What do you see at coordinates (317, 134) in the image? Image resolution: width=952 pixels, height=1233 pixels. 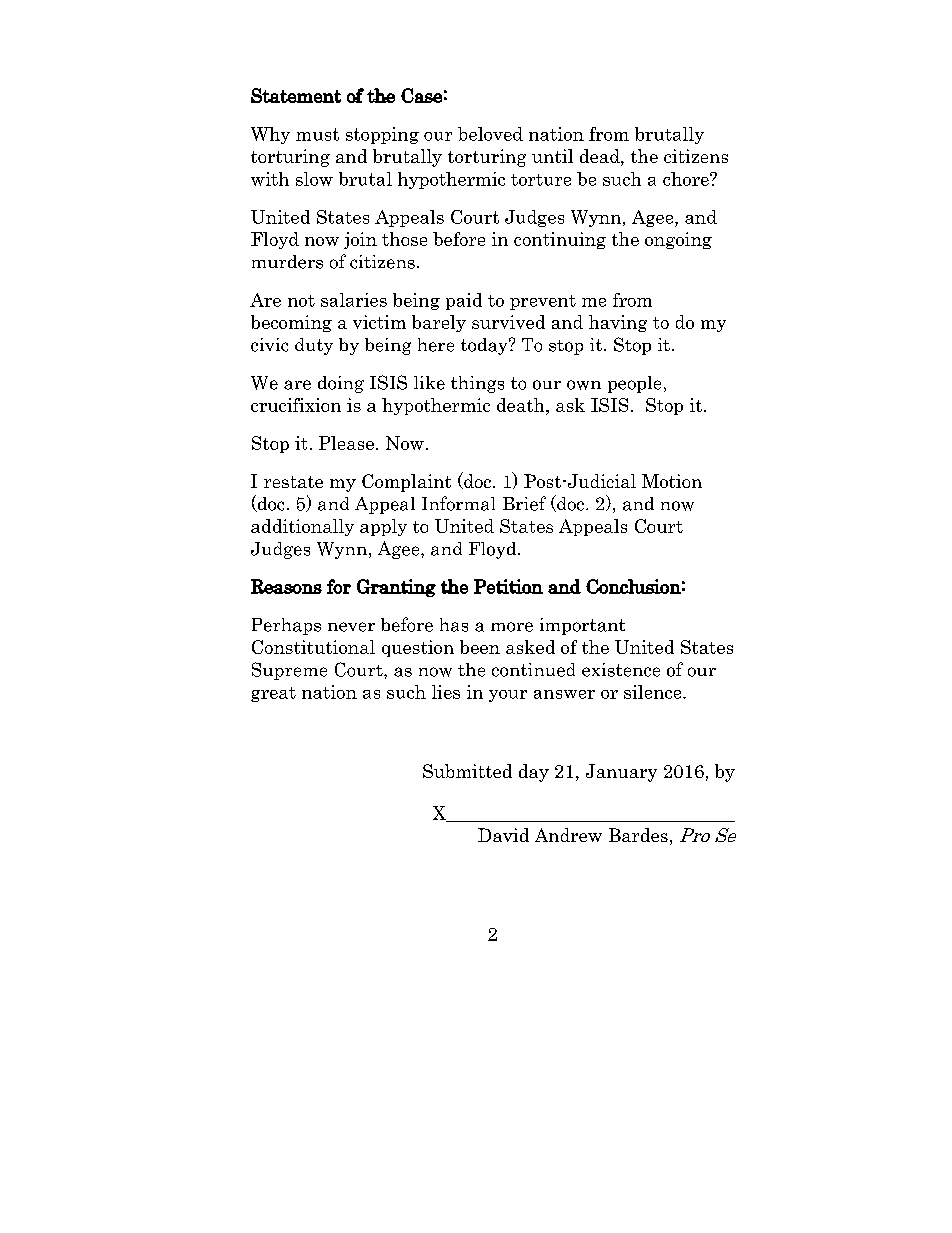 I see `must` at bounding box center [317, 134].
